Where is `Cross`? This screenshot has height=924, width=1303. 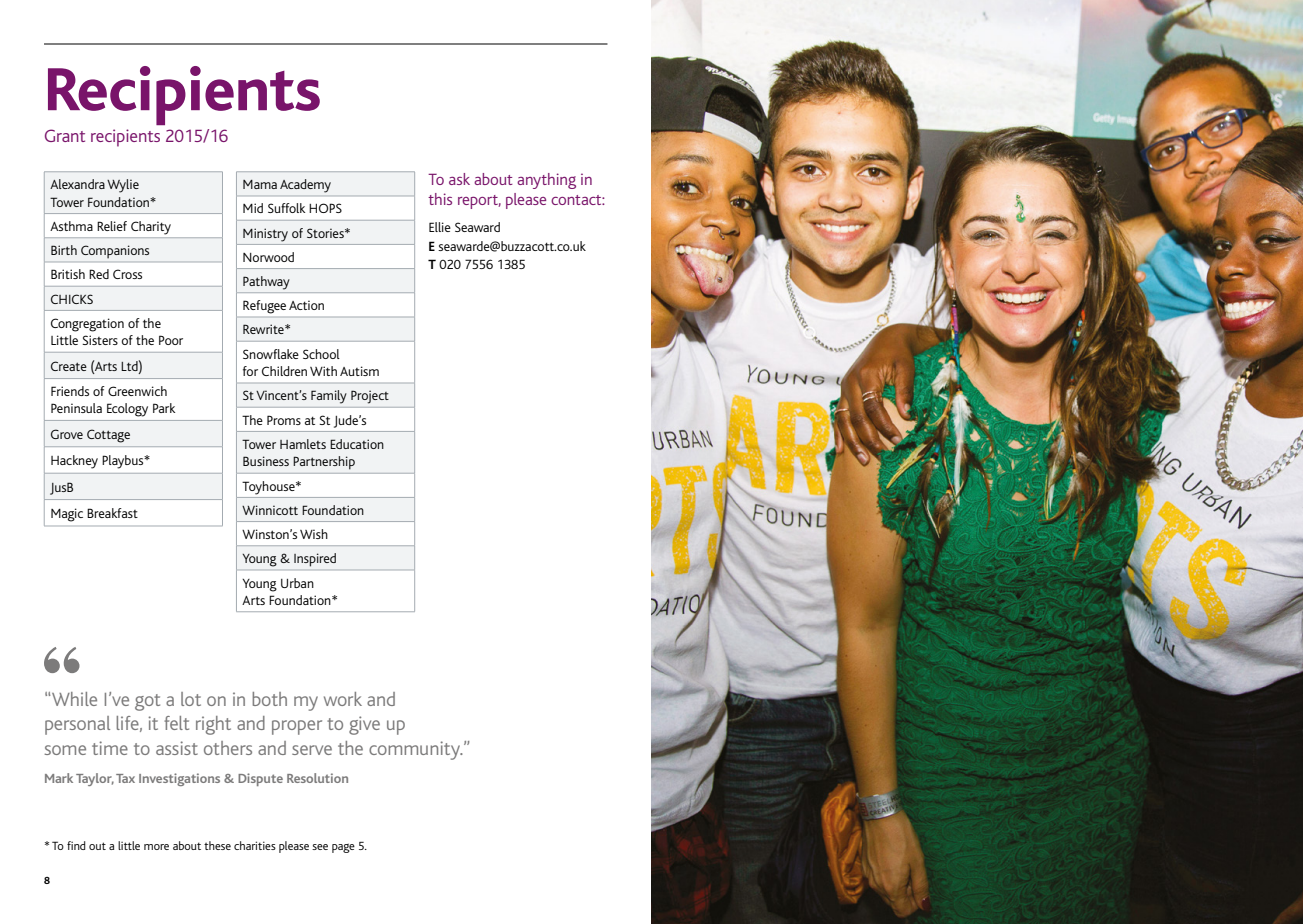
Cross is located at coordinates (127, 274).
